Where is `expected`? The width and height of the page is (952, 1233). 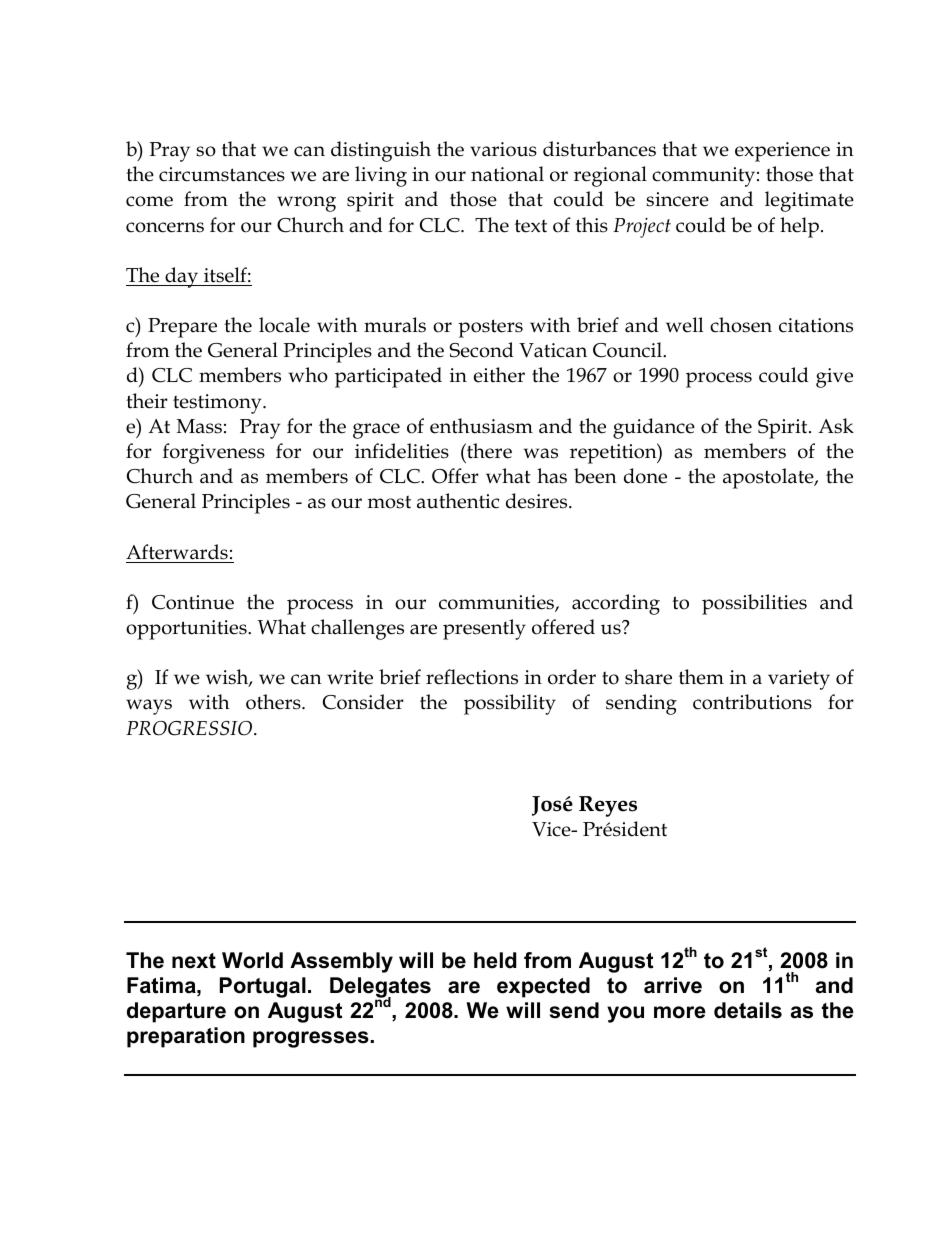
expected is located at coordinates (543, 987).
